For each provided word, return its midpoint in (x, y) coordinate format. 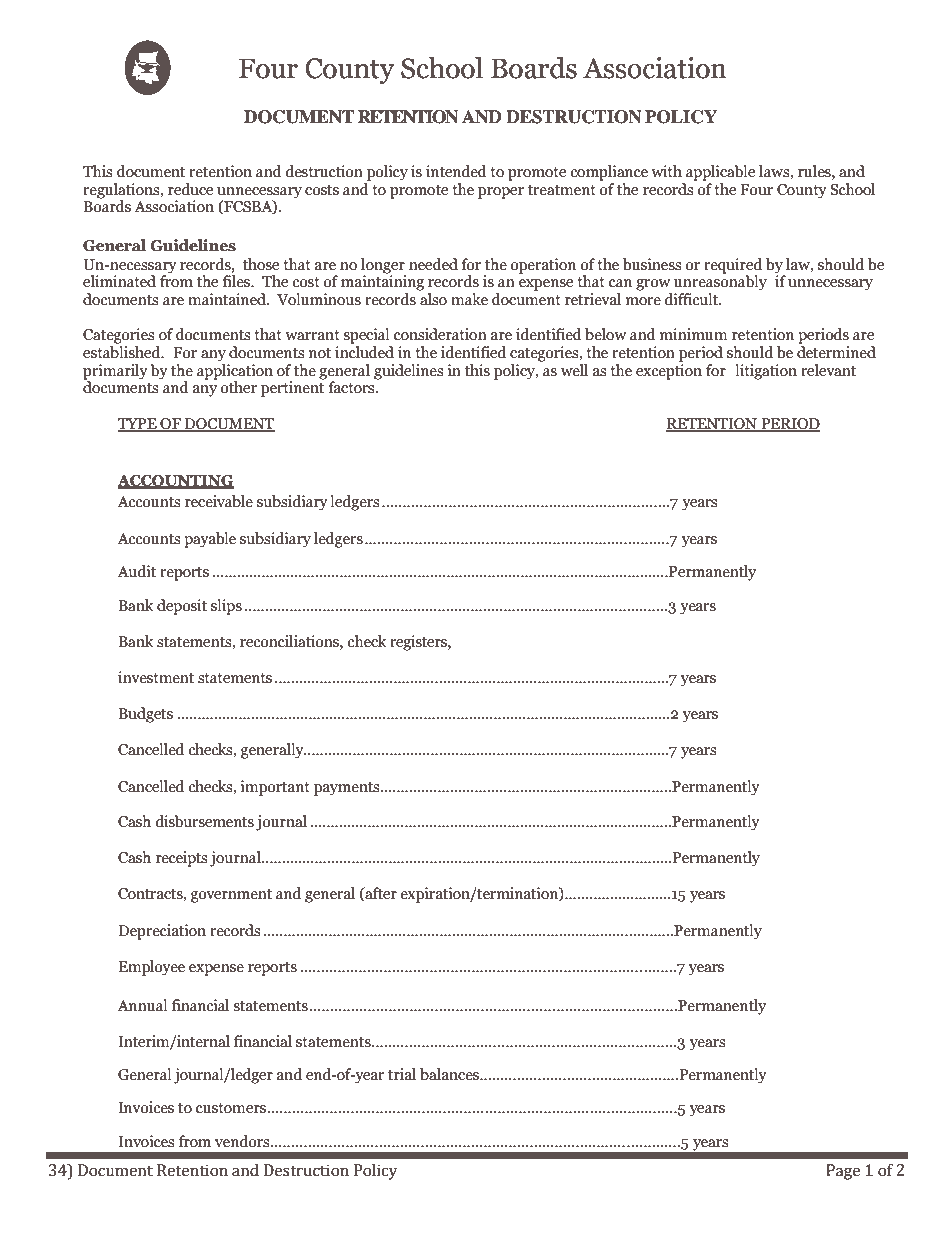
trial (402, 1074)
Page (843, 1172)
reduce (190, 189)
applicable (720, 173)
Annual (142, 1005)
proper (501, 193)
